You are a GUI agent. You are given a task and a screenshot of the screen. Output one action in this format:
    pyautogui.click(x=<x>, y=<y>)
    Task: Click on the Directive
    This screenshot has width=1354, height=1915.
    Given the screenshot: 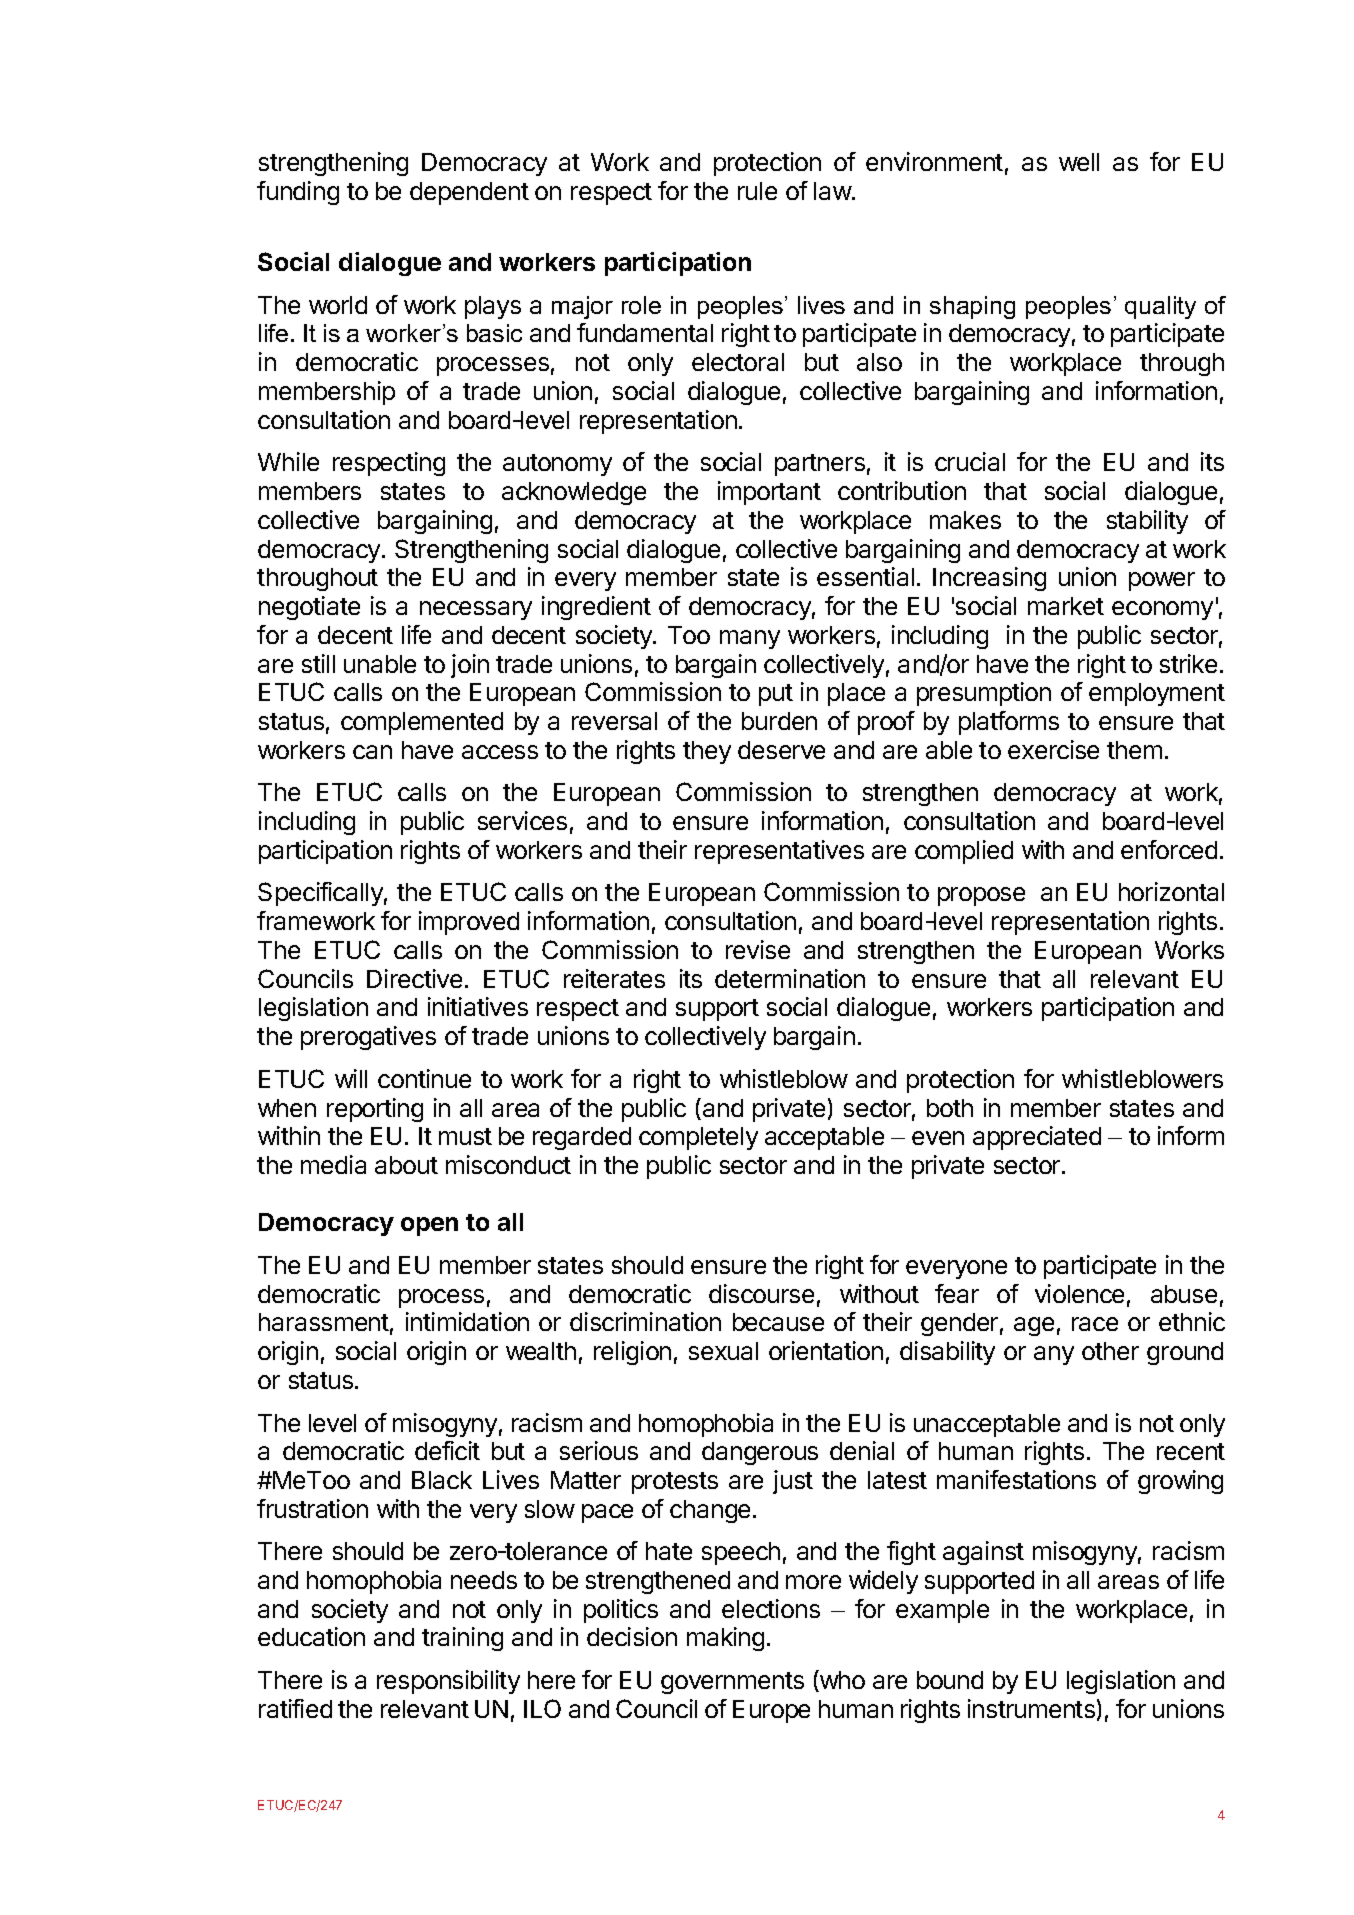 What is the action you would take?
    pyautogui.click(x=414, y=978)
